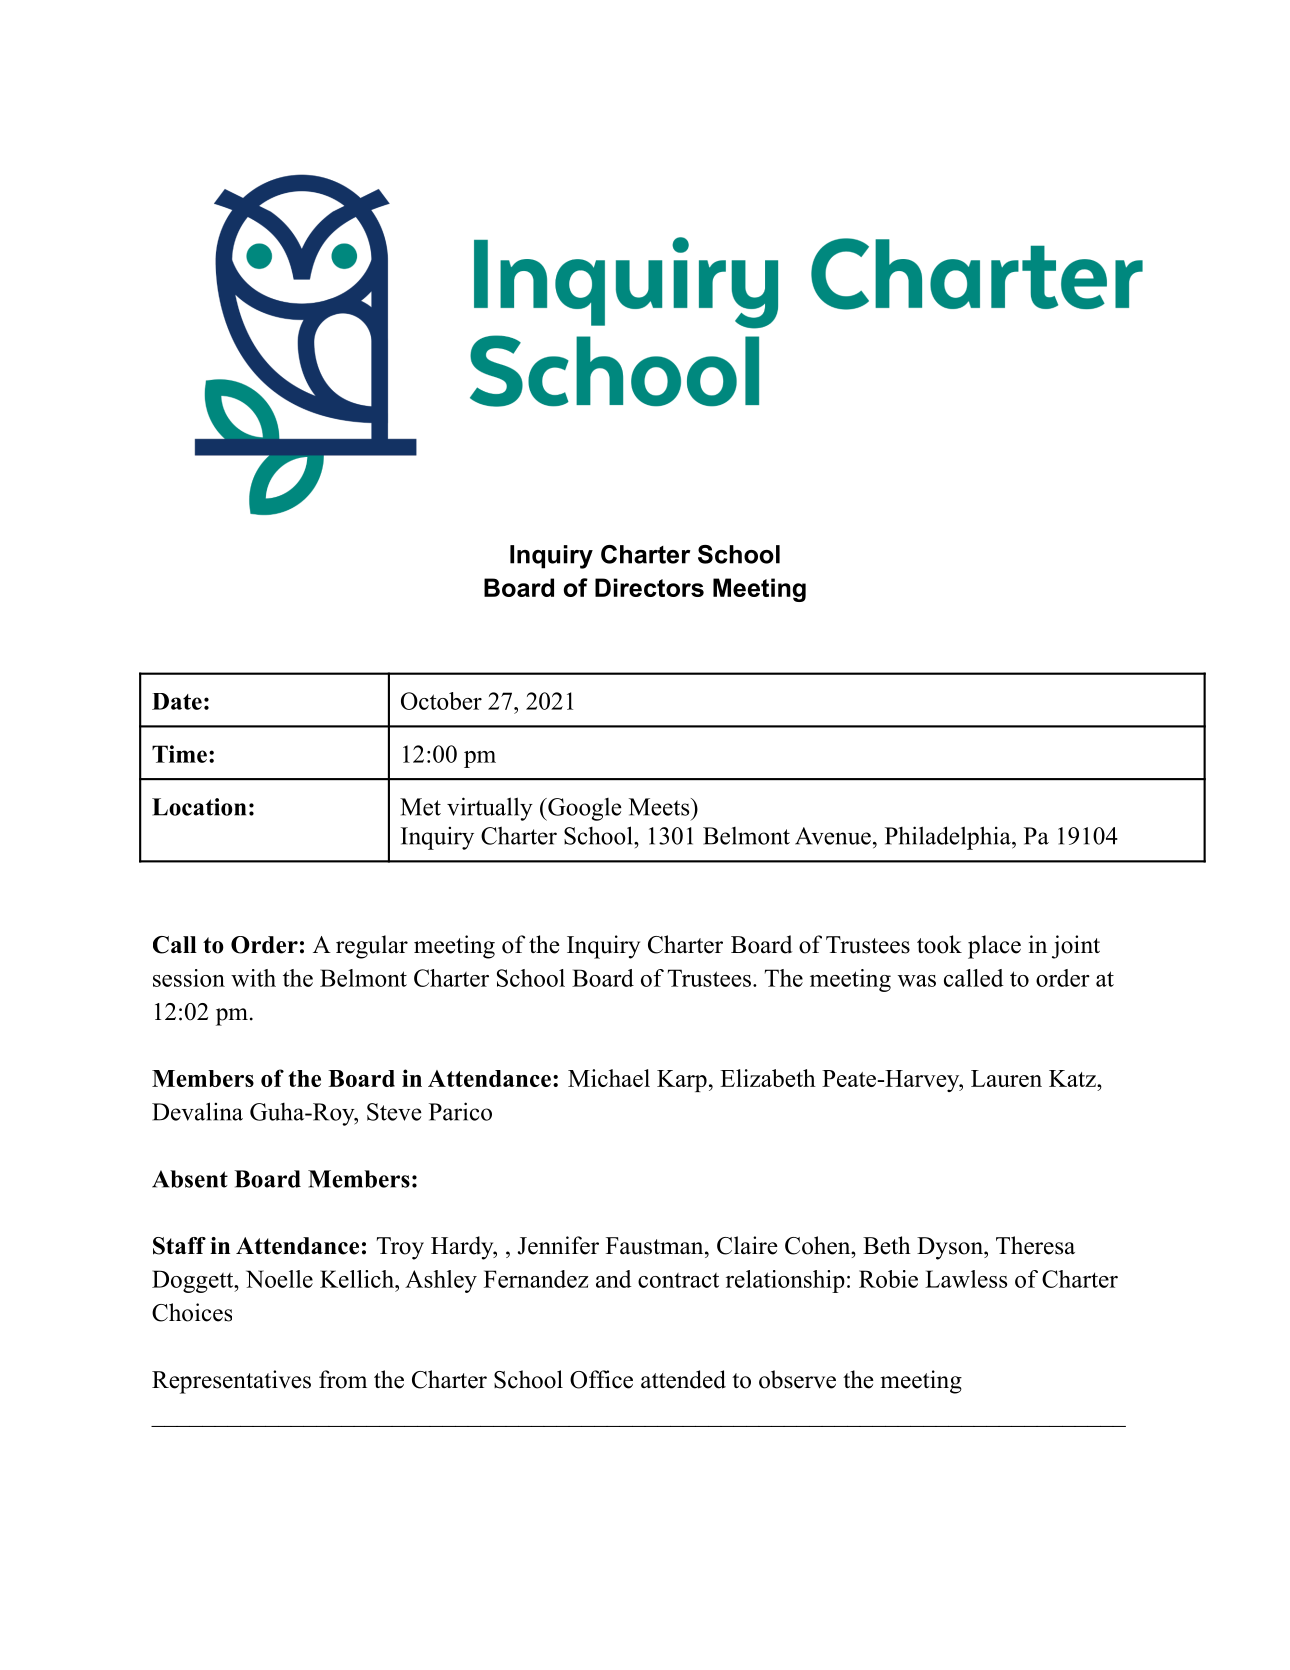  What do you see at coordinates (177, 701) in the screenshot?
I see `Date` at bounding box center [177, 701].
